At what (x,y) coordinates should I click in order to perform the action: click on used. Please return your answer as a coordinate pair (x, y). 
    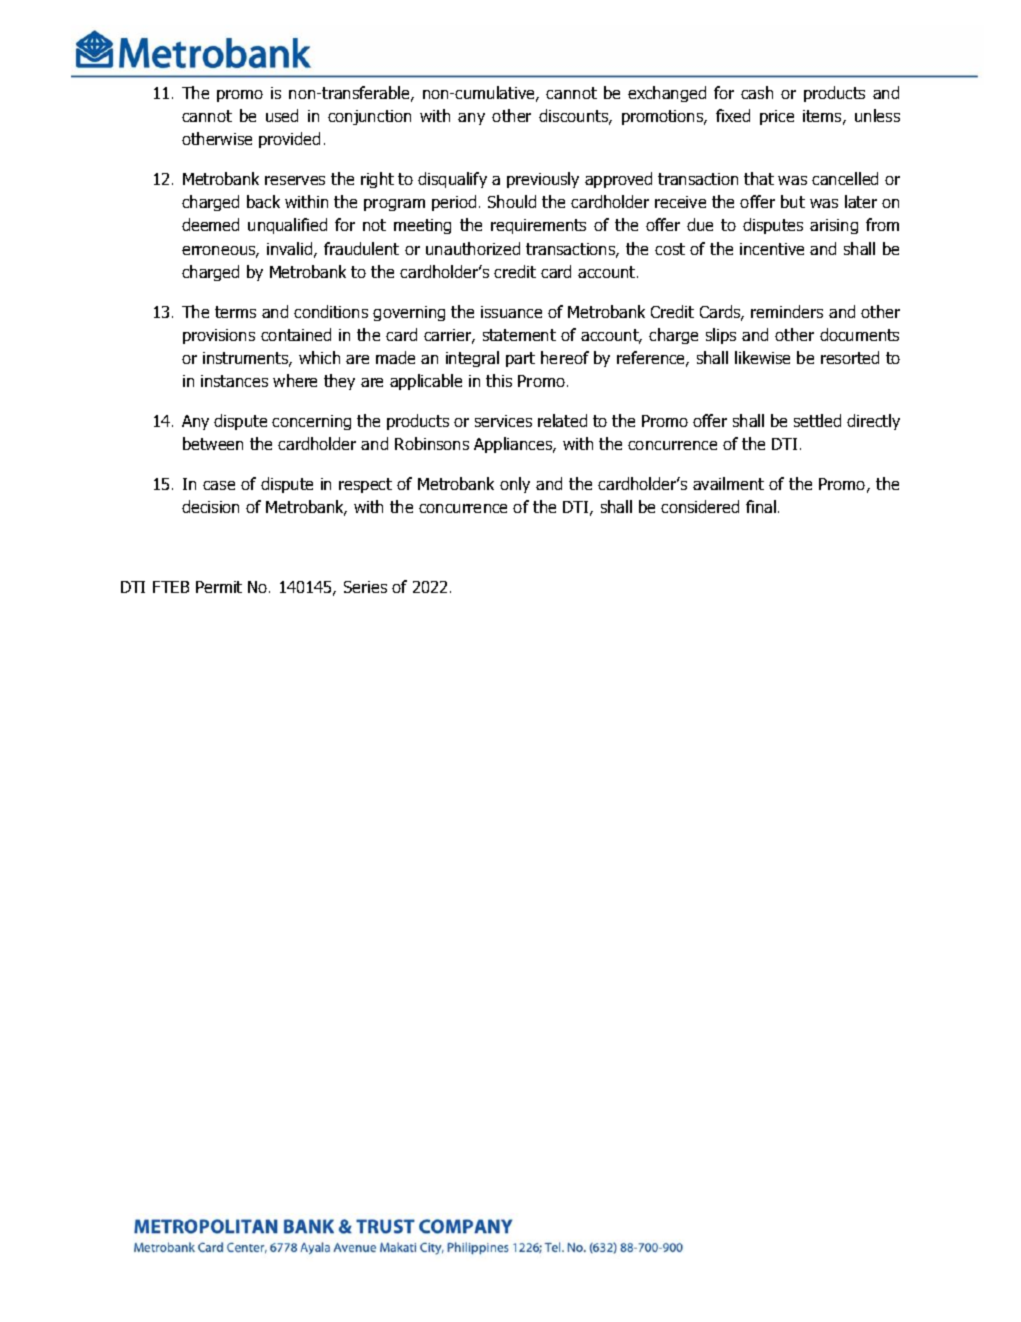
    Looking at the image, I should click on (282, 115).
